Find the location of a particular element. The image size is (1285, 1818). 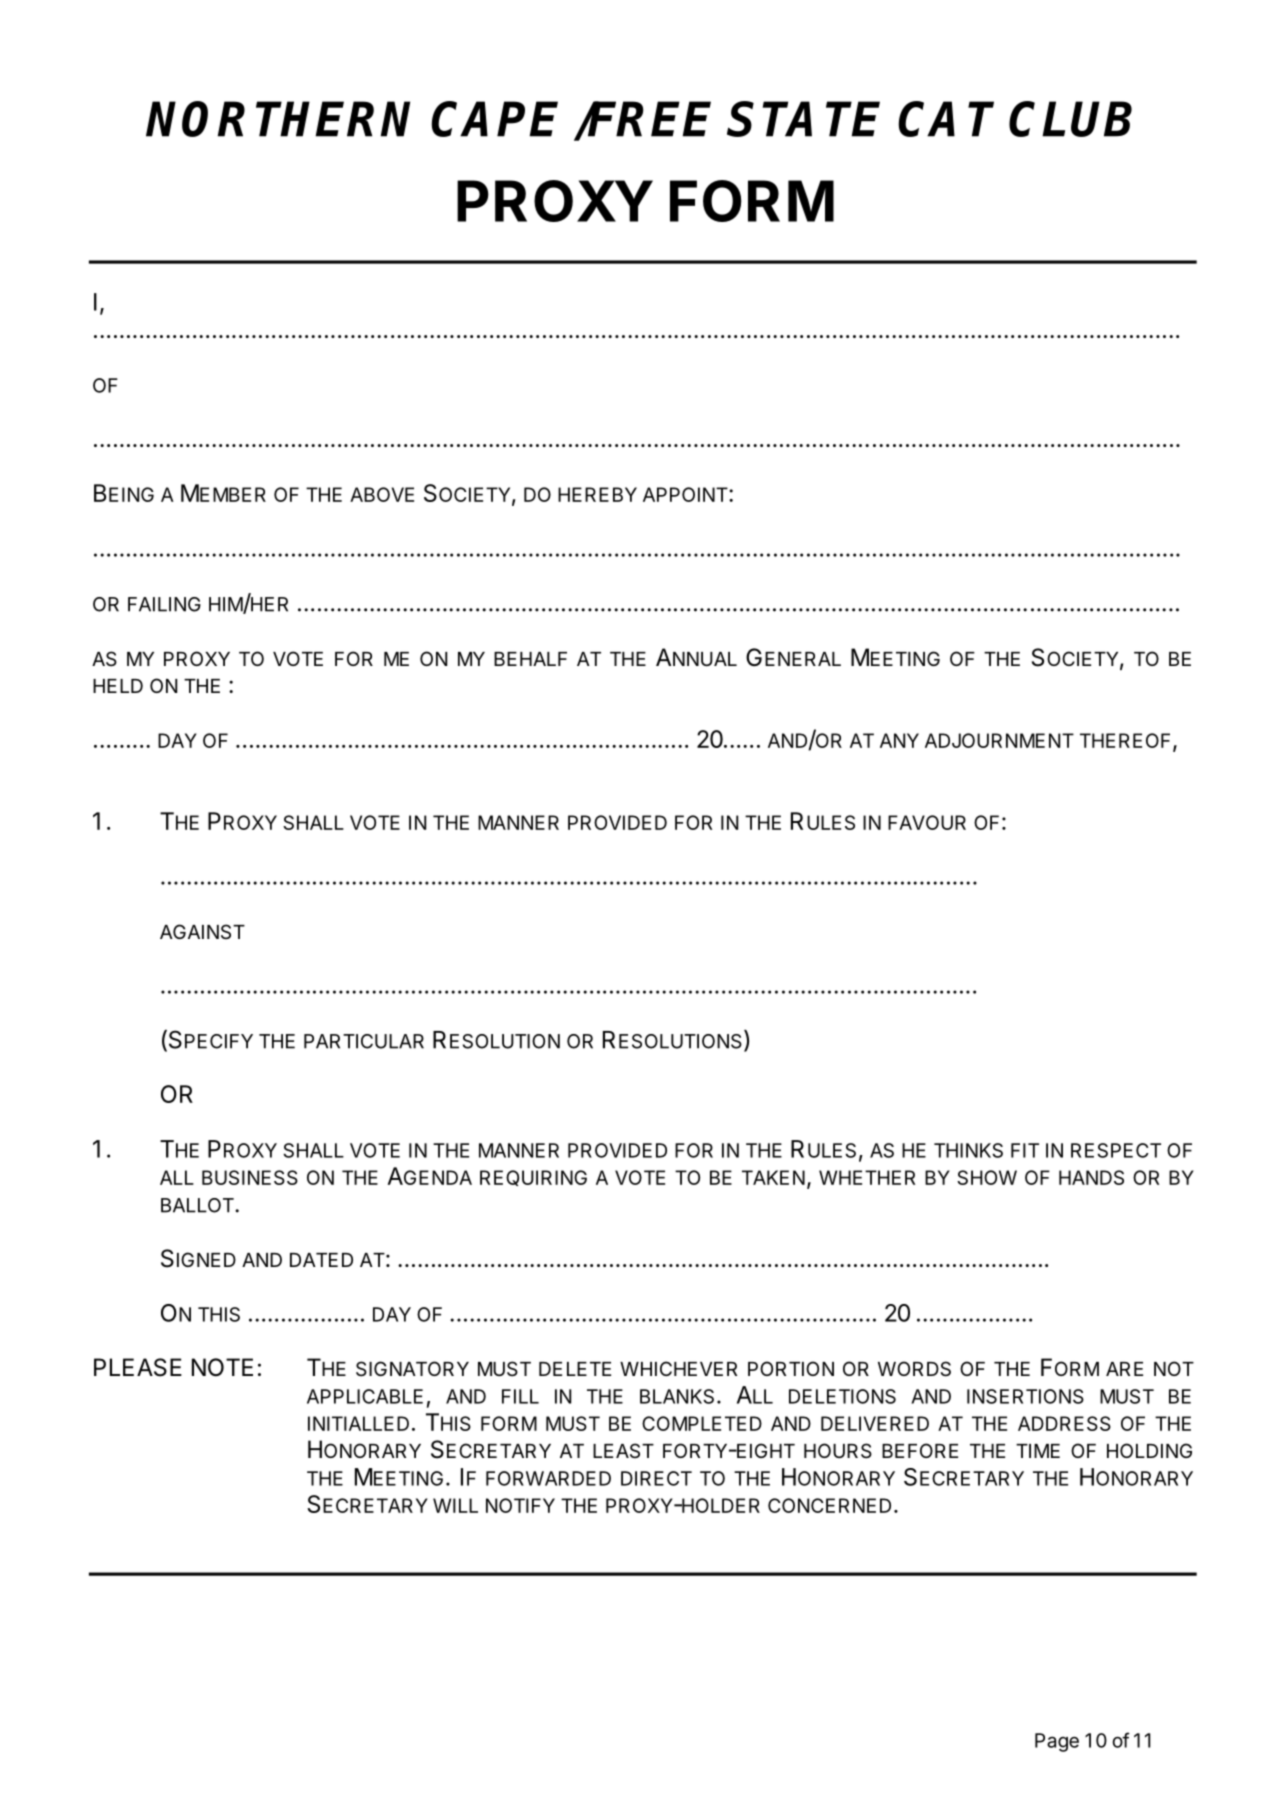

NOTIFY is located at coordinates (520, 1505).
